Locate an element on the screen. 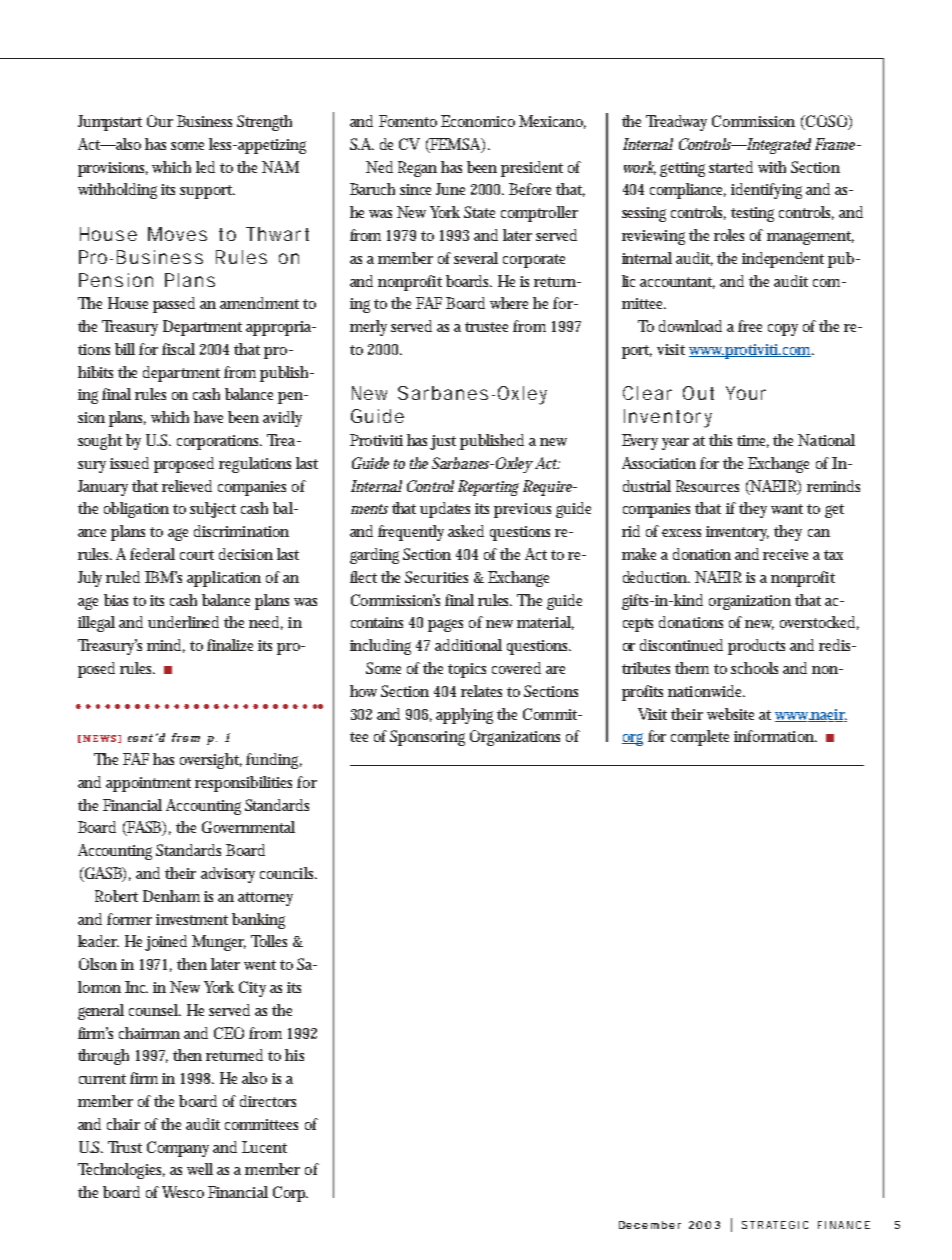 The width and height of the screenshot is (952, 1260). identifying is located at coordinates (766, 191).
